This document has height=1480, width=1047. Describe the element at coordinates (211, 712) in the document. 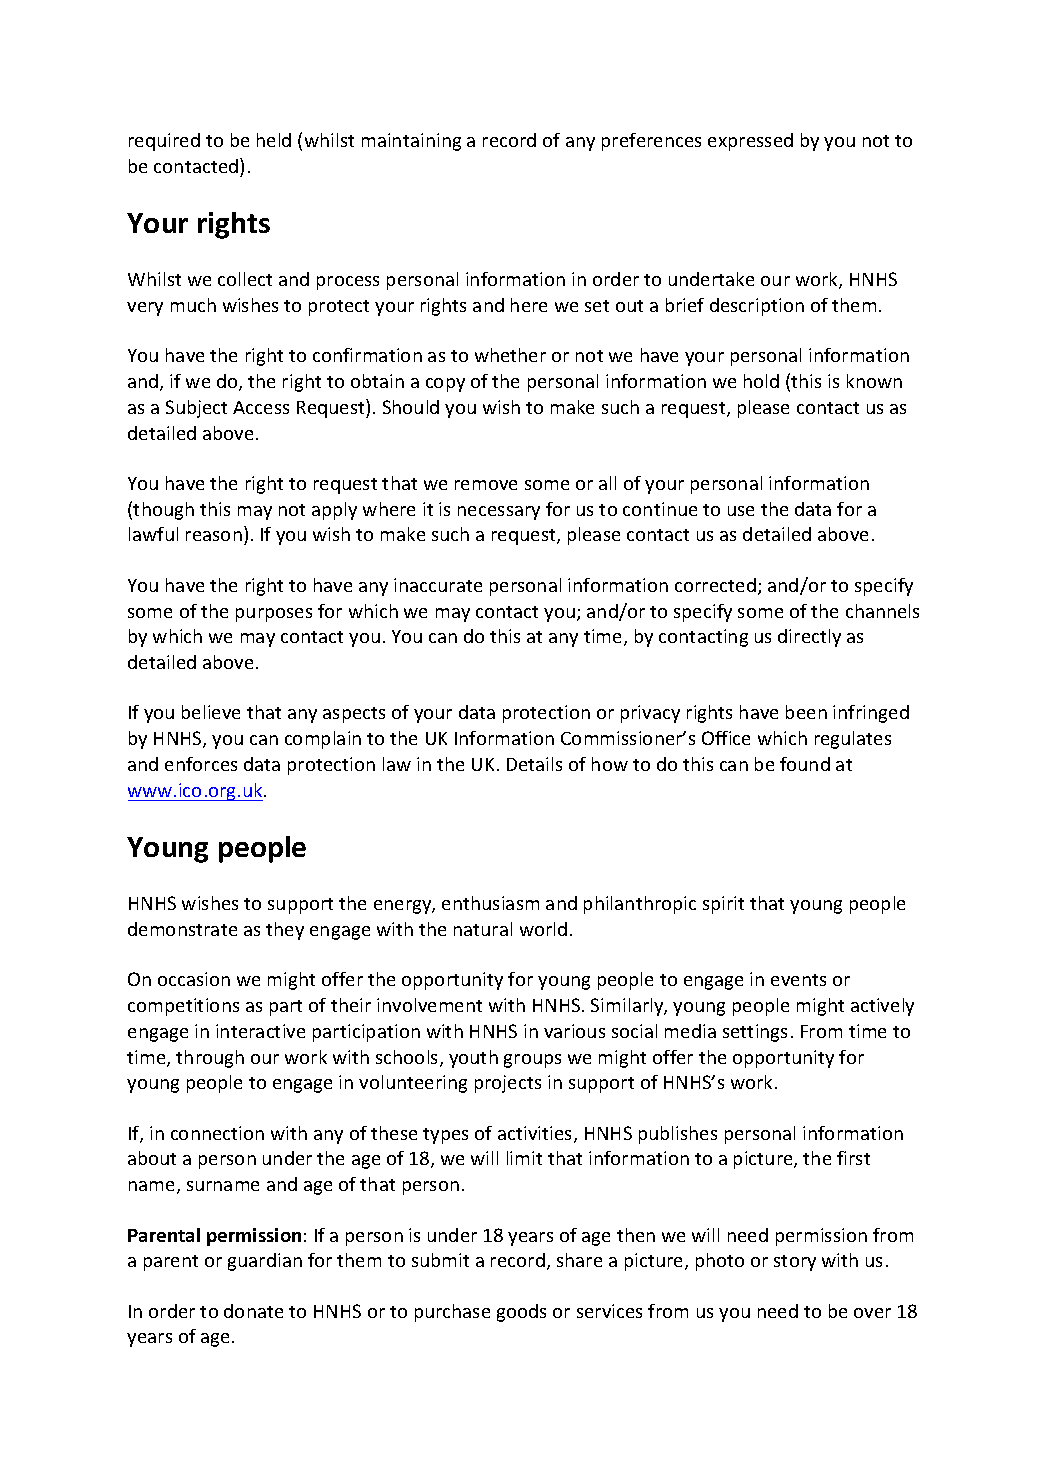

I see `believe` at that location.
